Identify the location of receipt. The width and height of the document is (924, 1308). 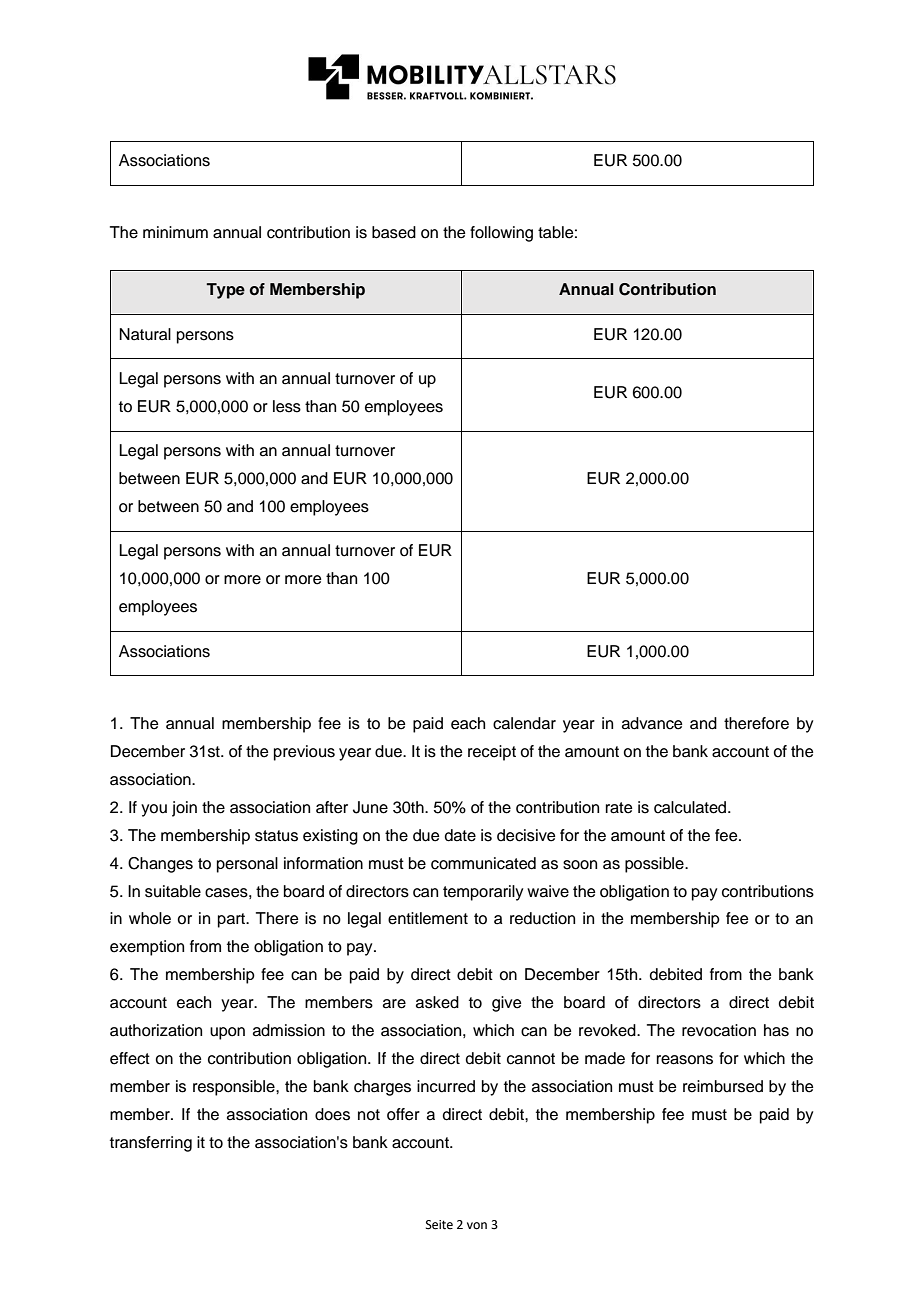
(492, 753).
